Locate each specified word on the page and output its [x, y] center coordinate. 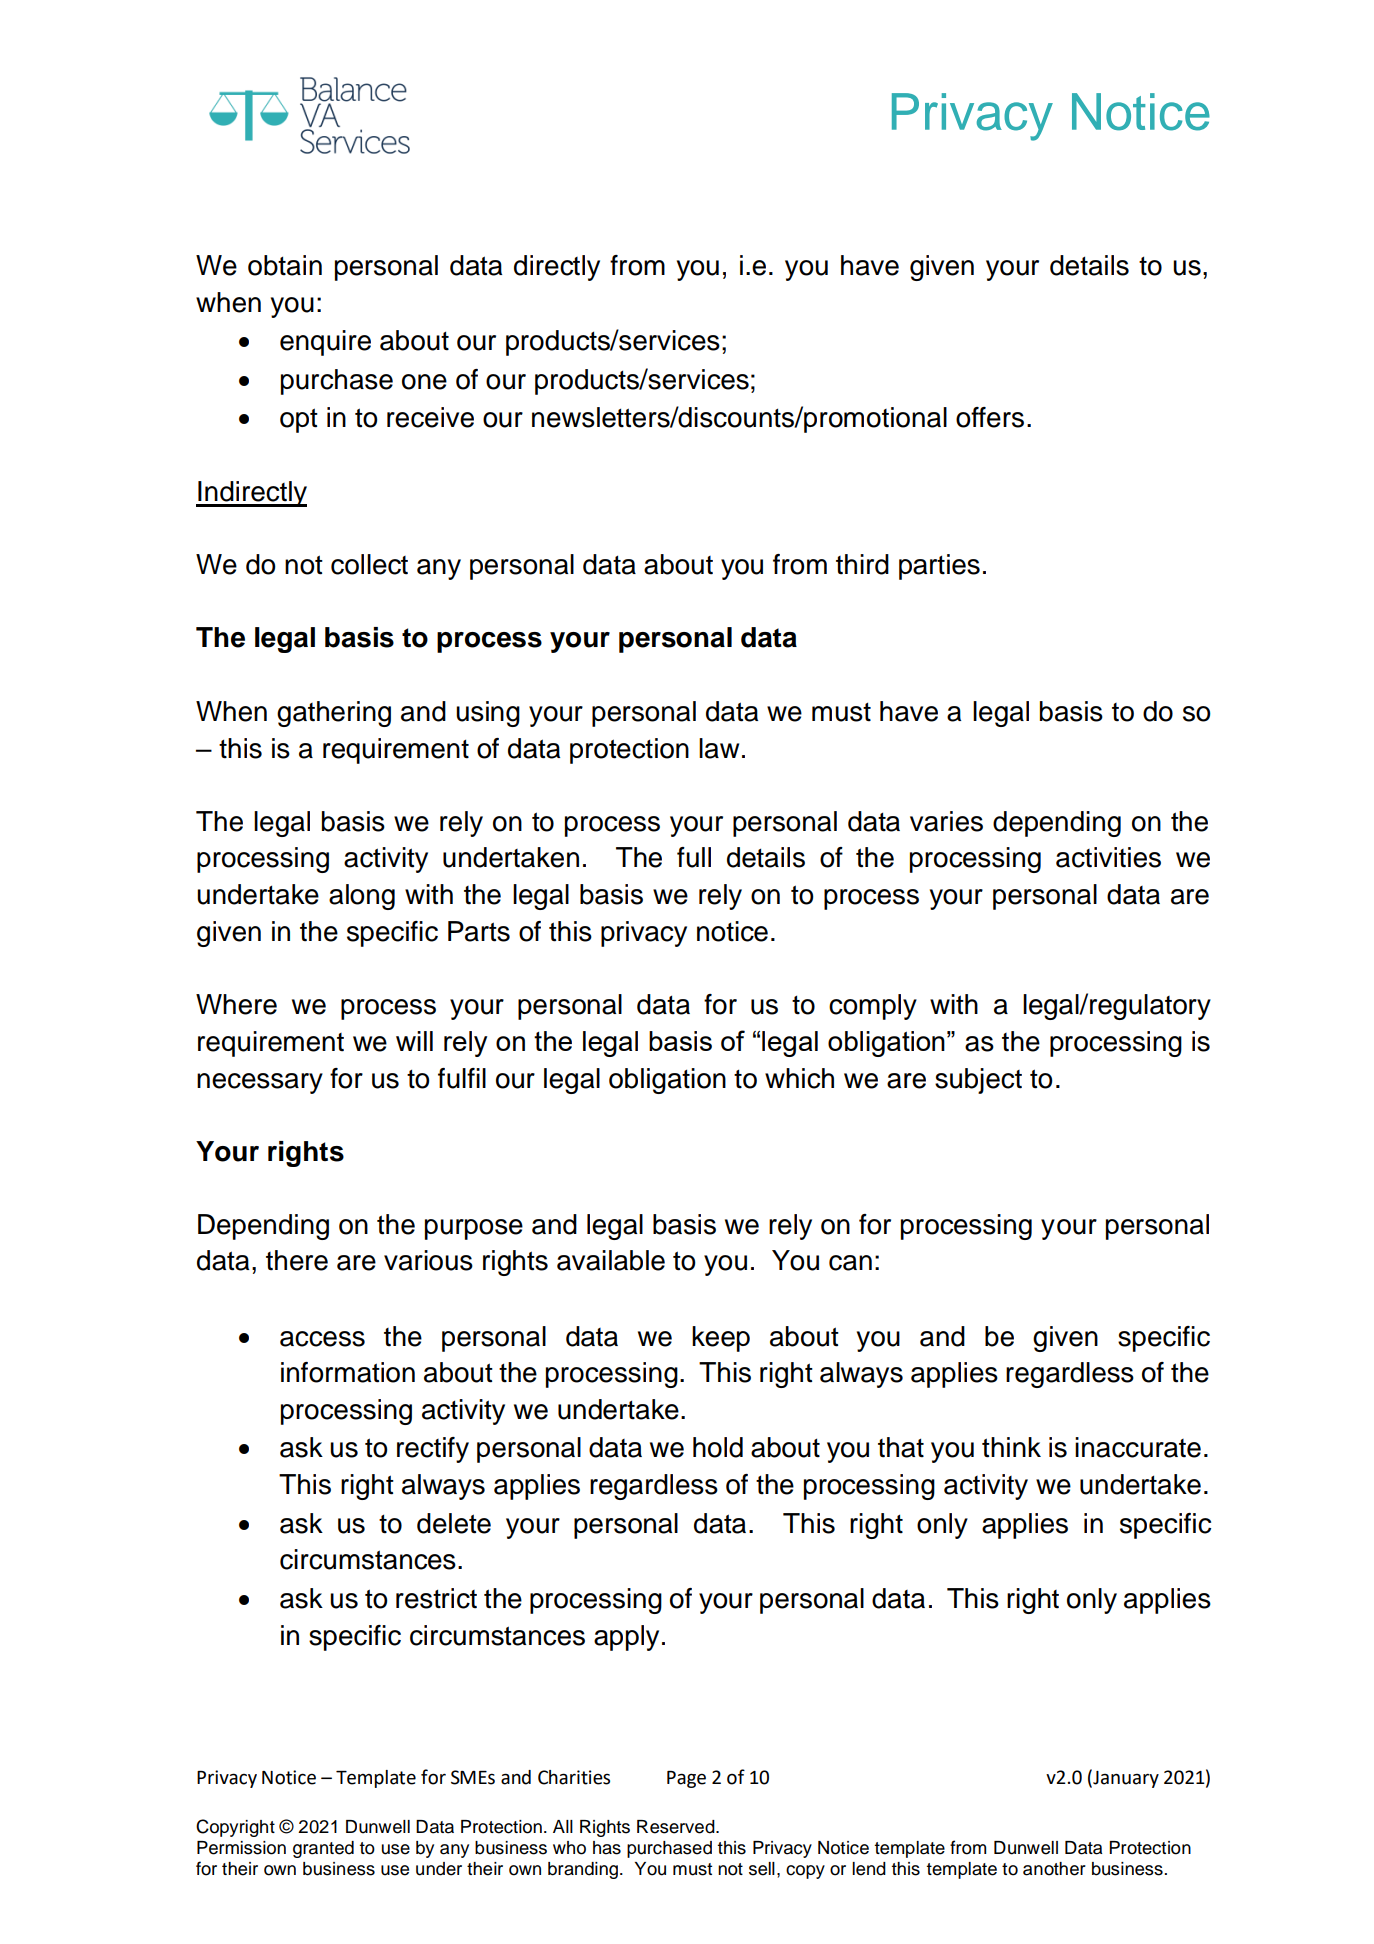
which [799, 1078]
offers [990, 417]
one [424, 382]
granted [323, 1849]
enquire [325, 343]
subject [978, 1081]
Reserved [677, 1827]
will [414, 1041]
